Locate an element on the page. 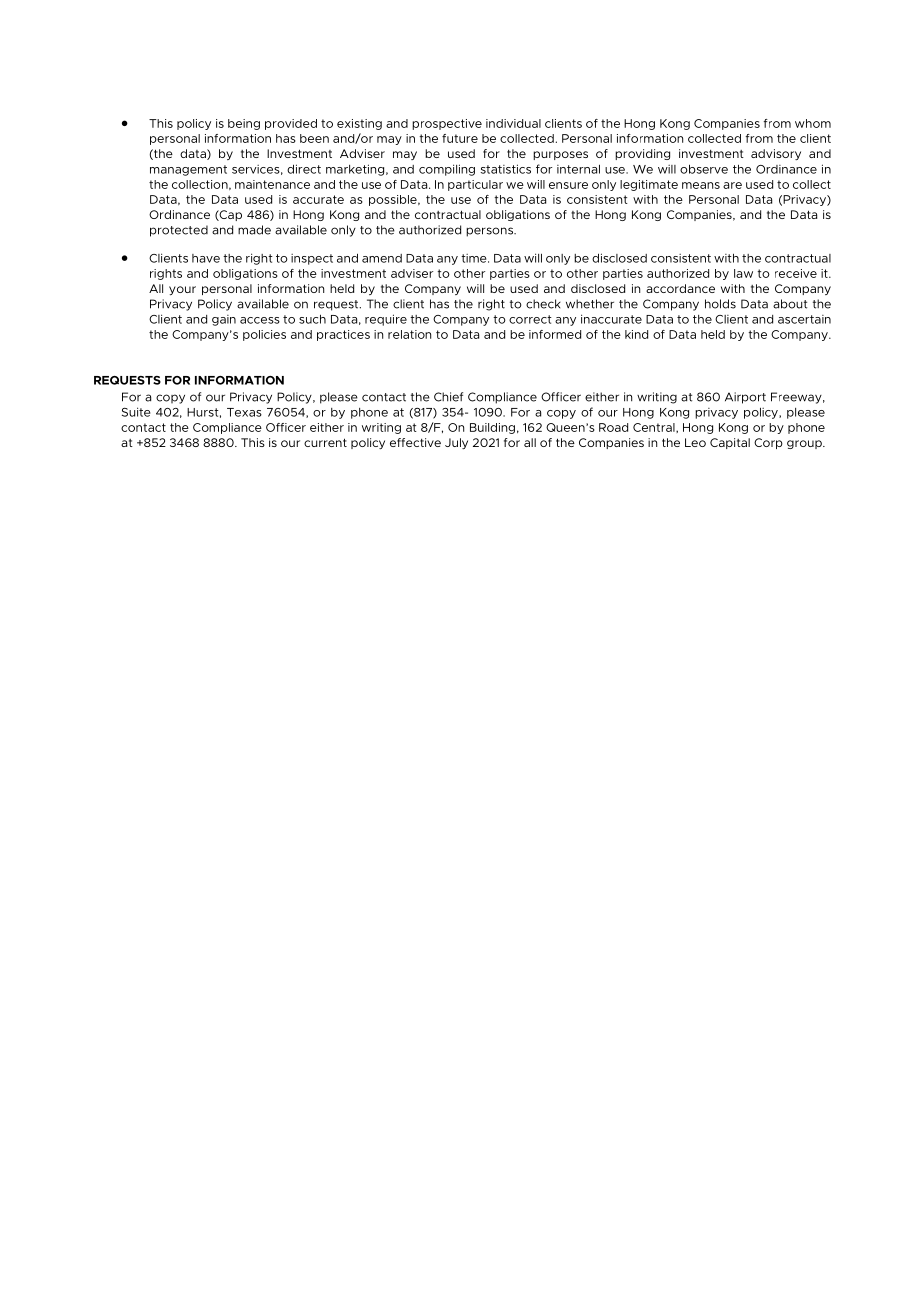  future is located at coordinates (460, 138).
